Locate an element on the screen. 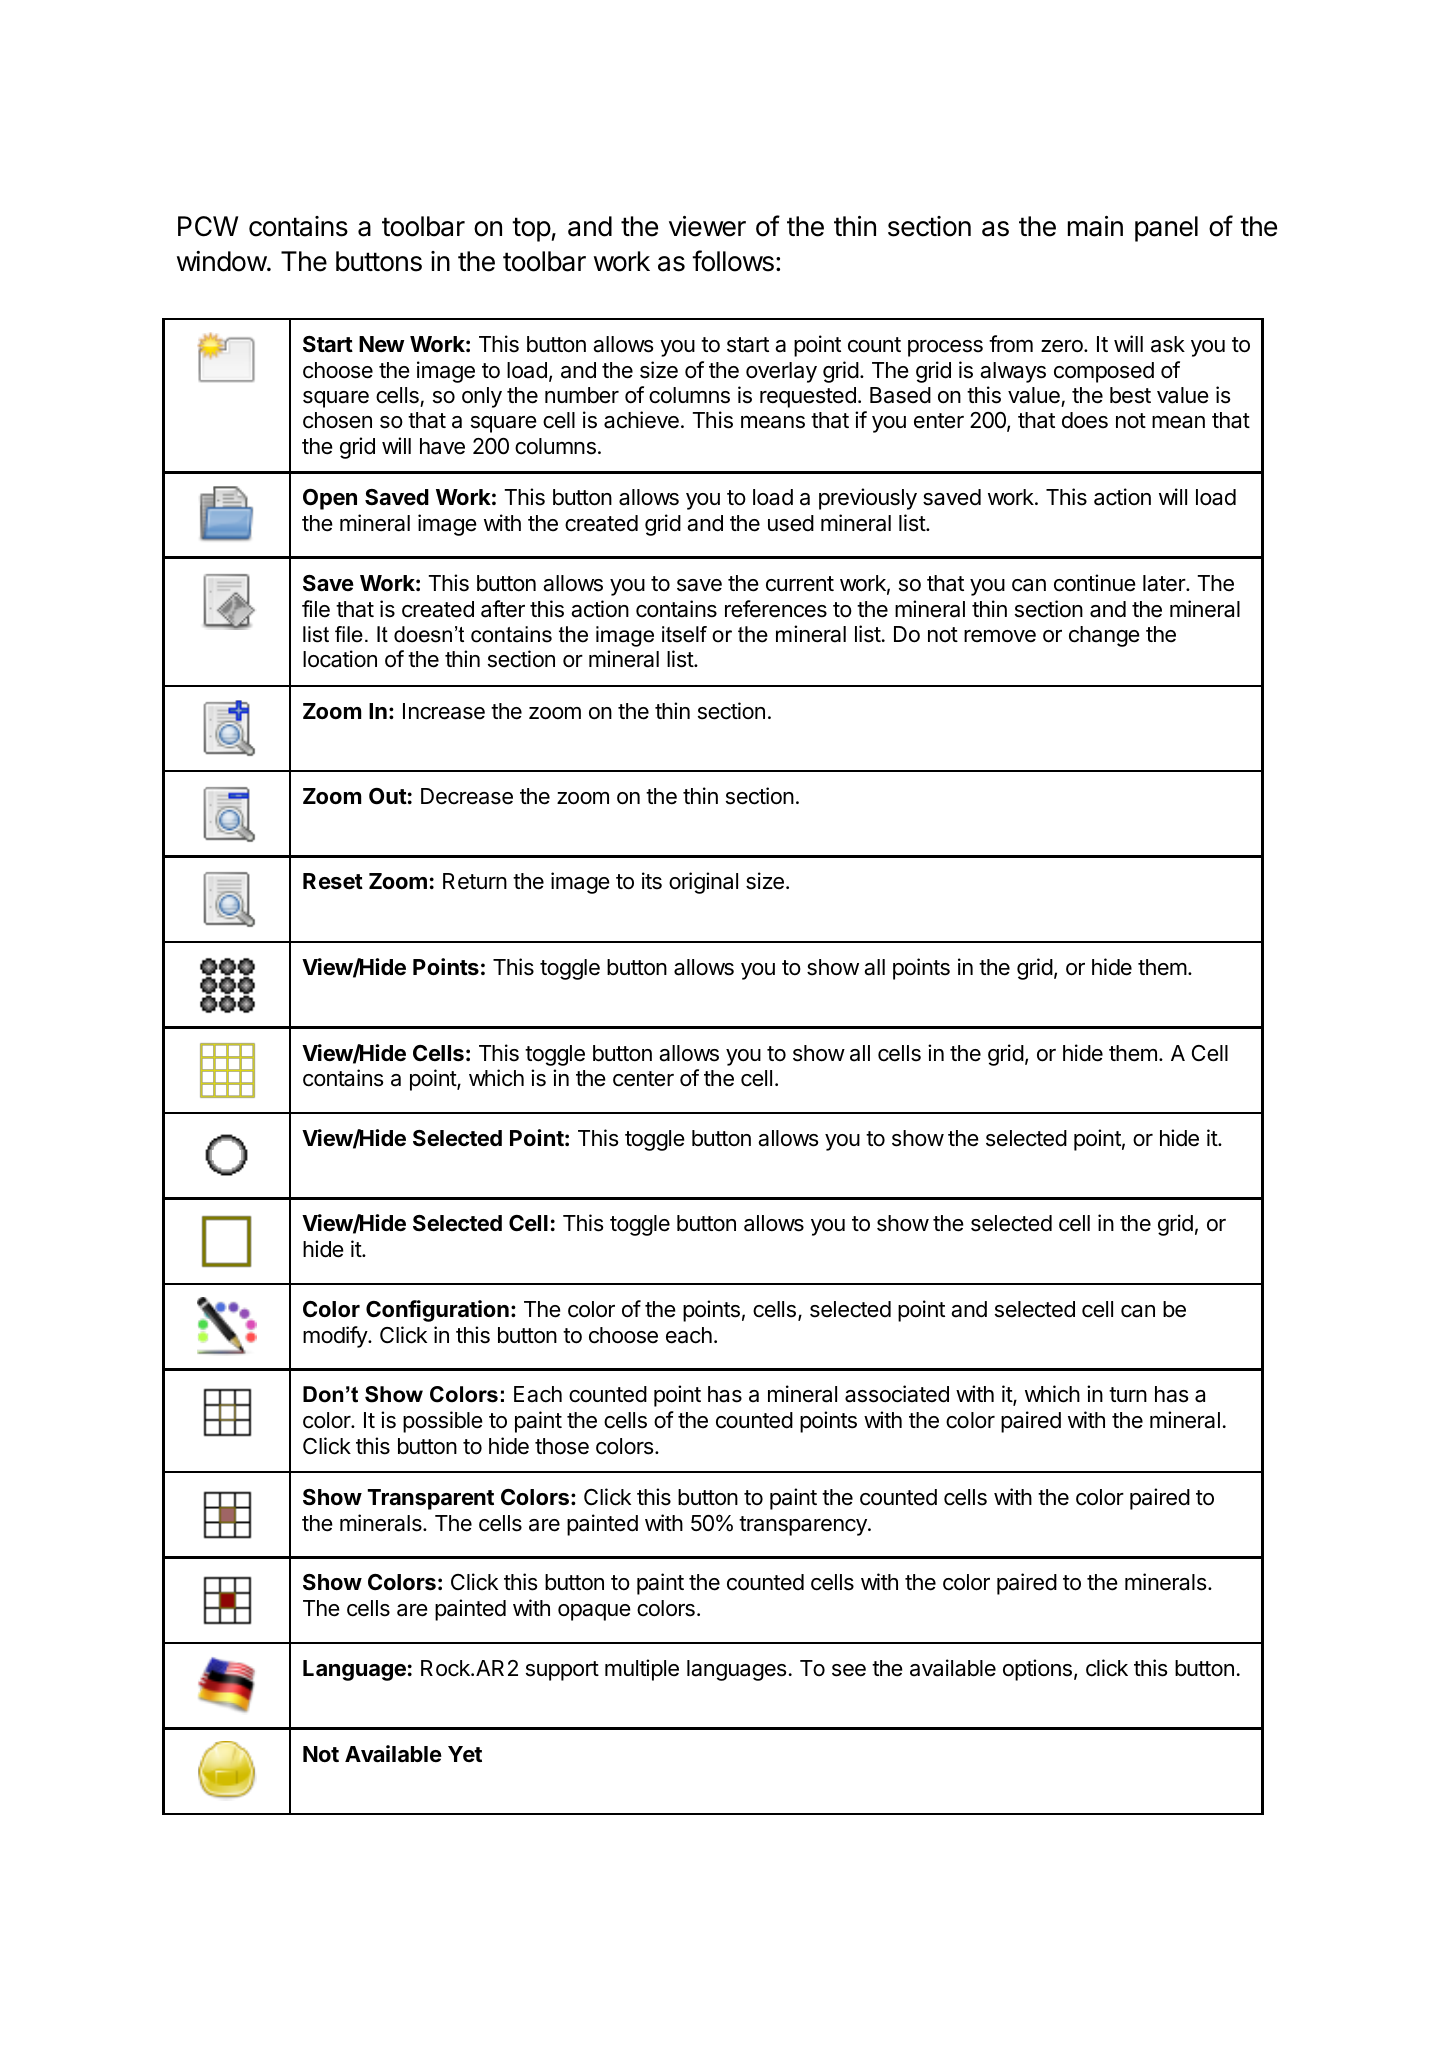  Yet is located at coordinates (465, 1754).
